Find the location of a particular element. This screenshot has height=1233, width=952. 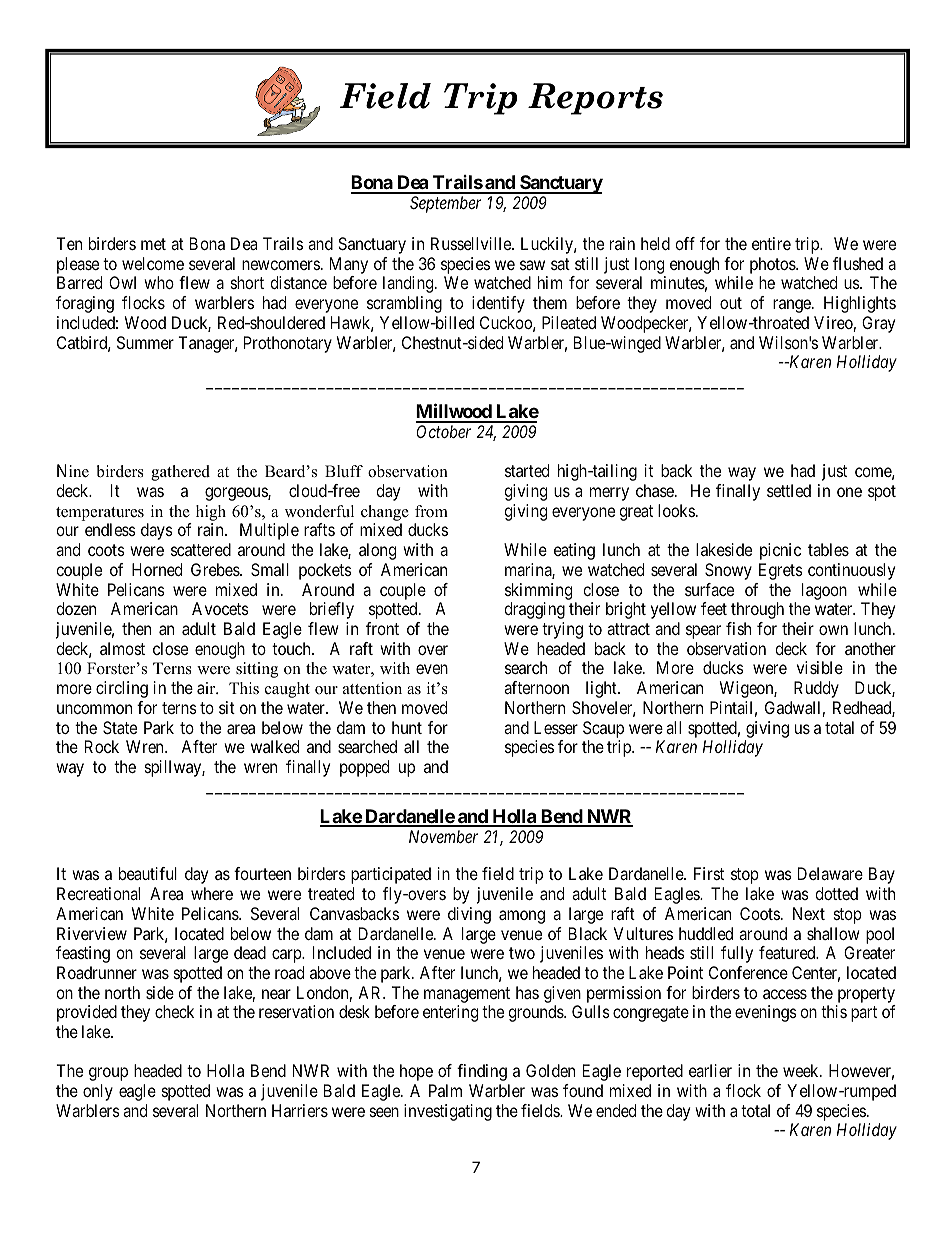

met is located at coordinates (153, 244).
